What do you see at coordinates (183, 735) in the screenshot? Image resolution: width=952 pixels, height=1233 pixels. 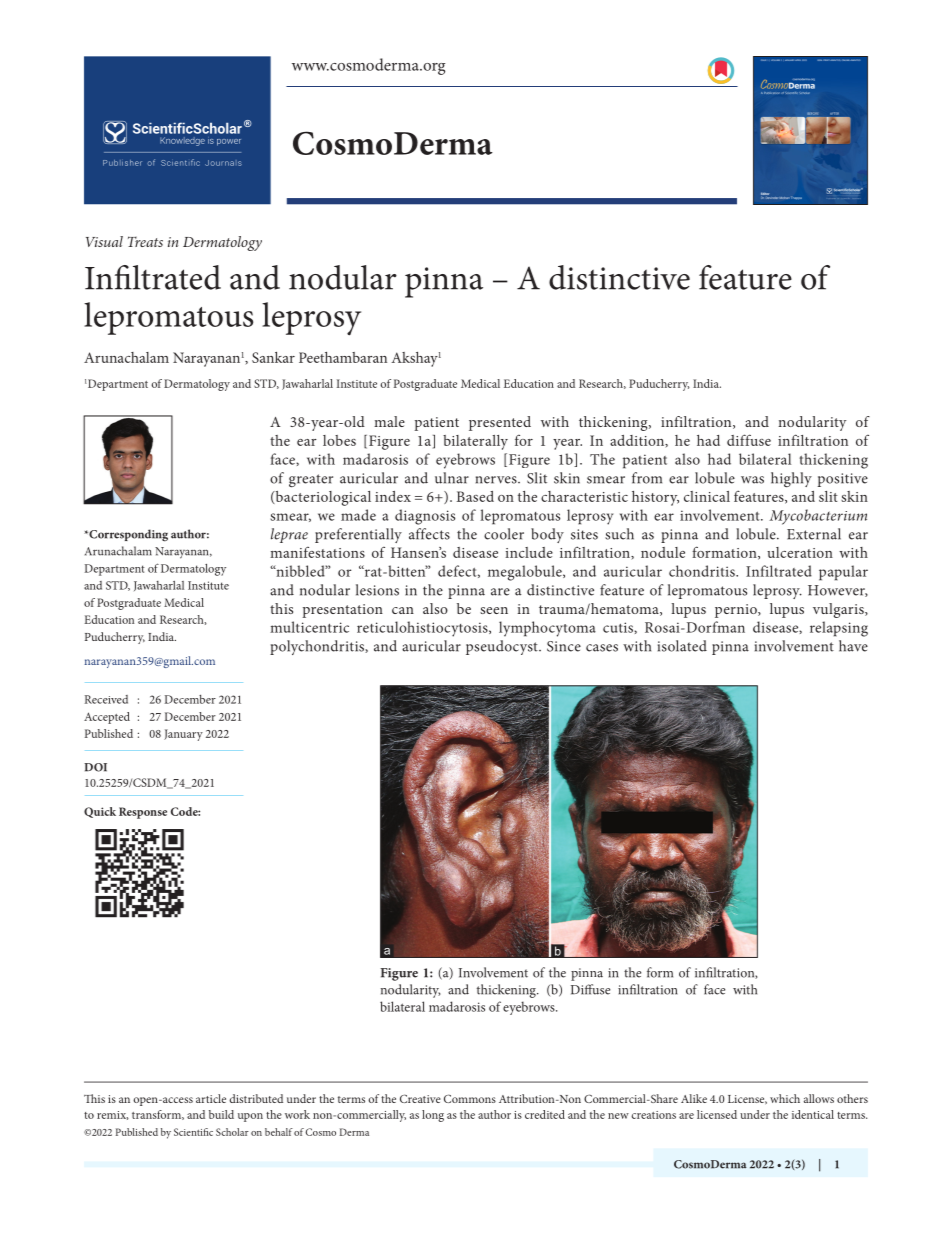 I see `January` at bounding box center [183, 735].
